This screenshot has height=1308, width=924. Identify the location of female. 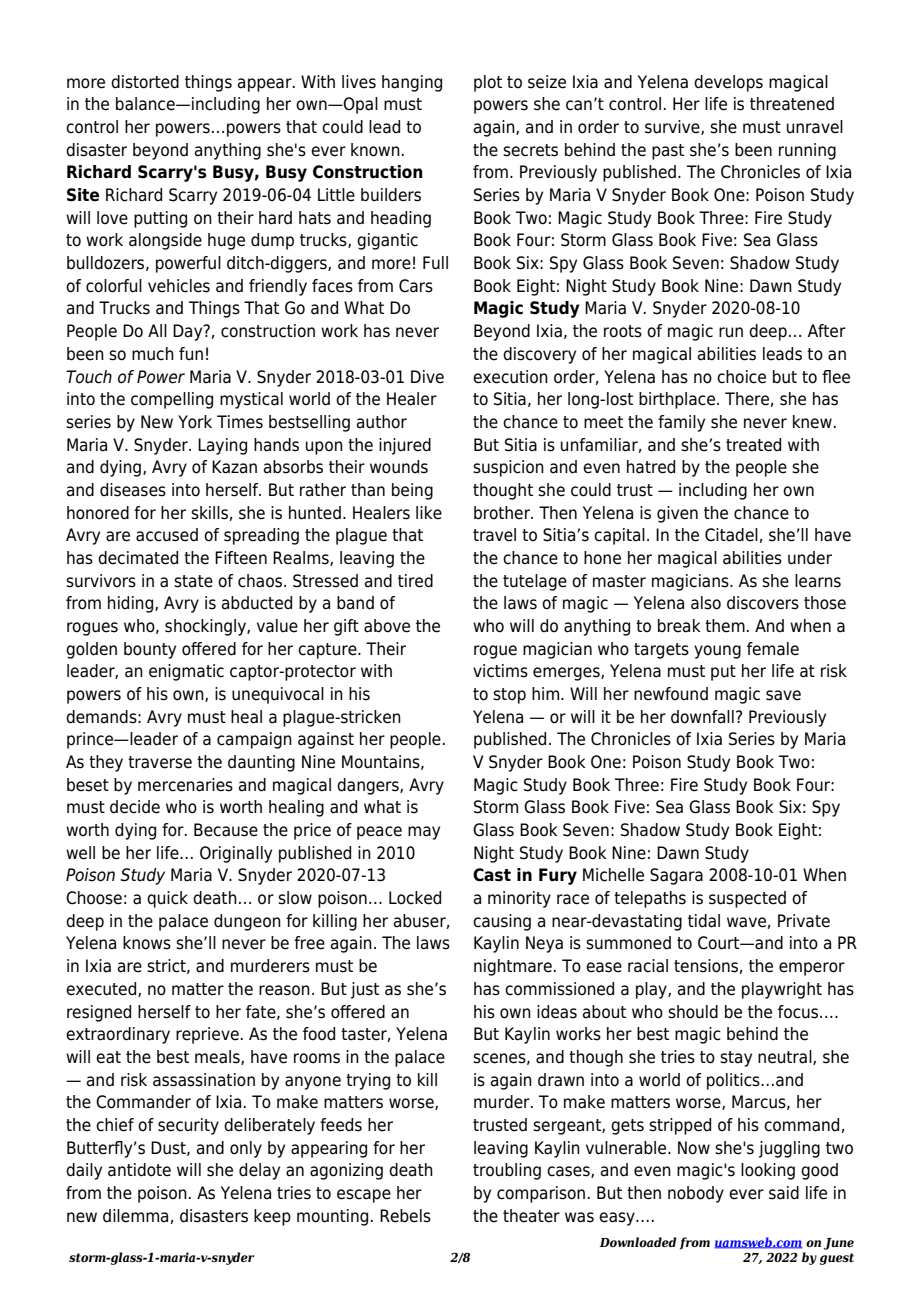
(773, 649).
